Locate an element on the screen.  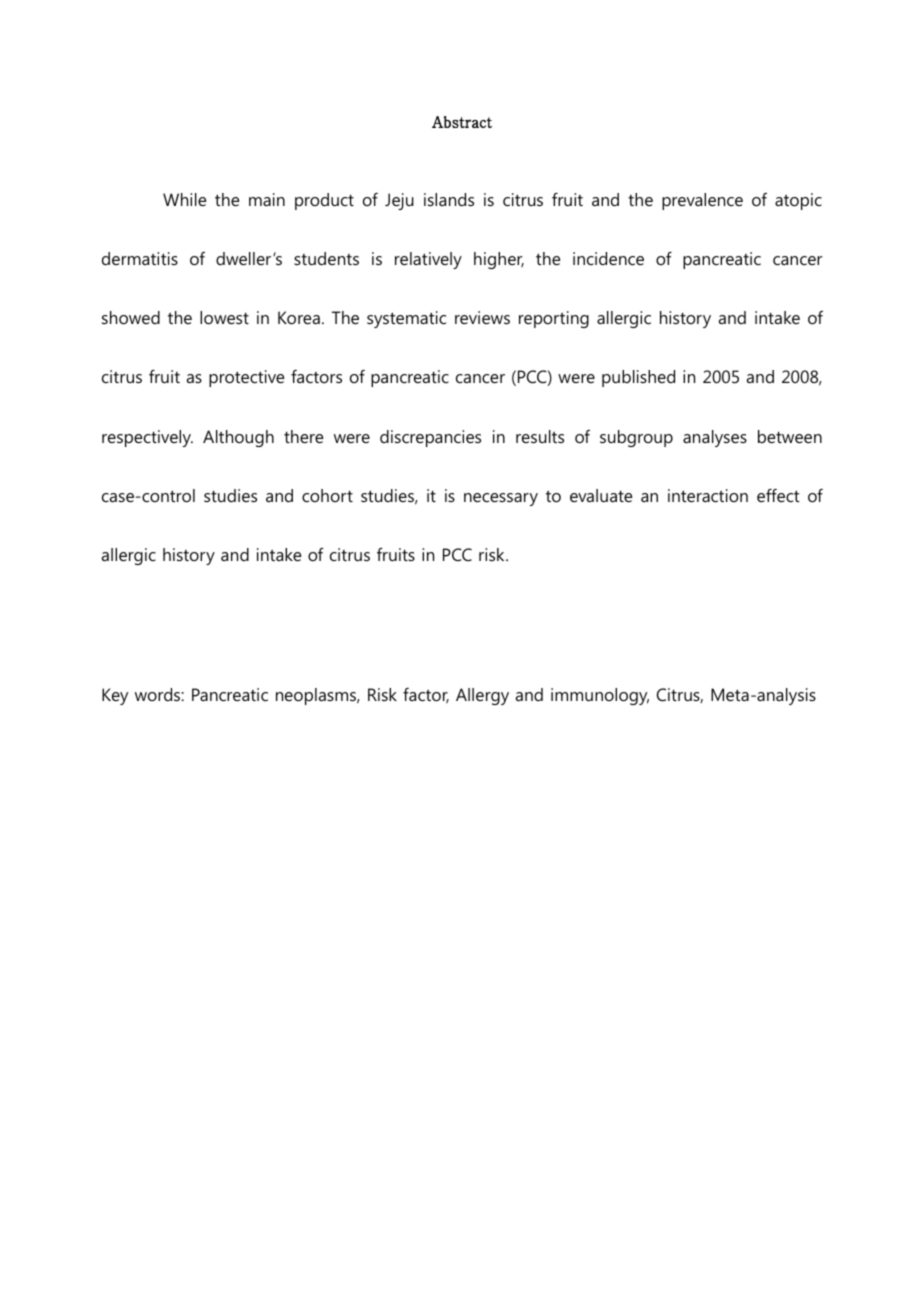
discrepancies is located at coordinates (430, 438).
